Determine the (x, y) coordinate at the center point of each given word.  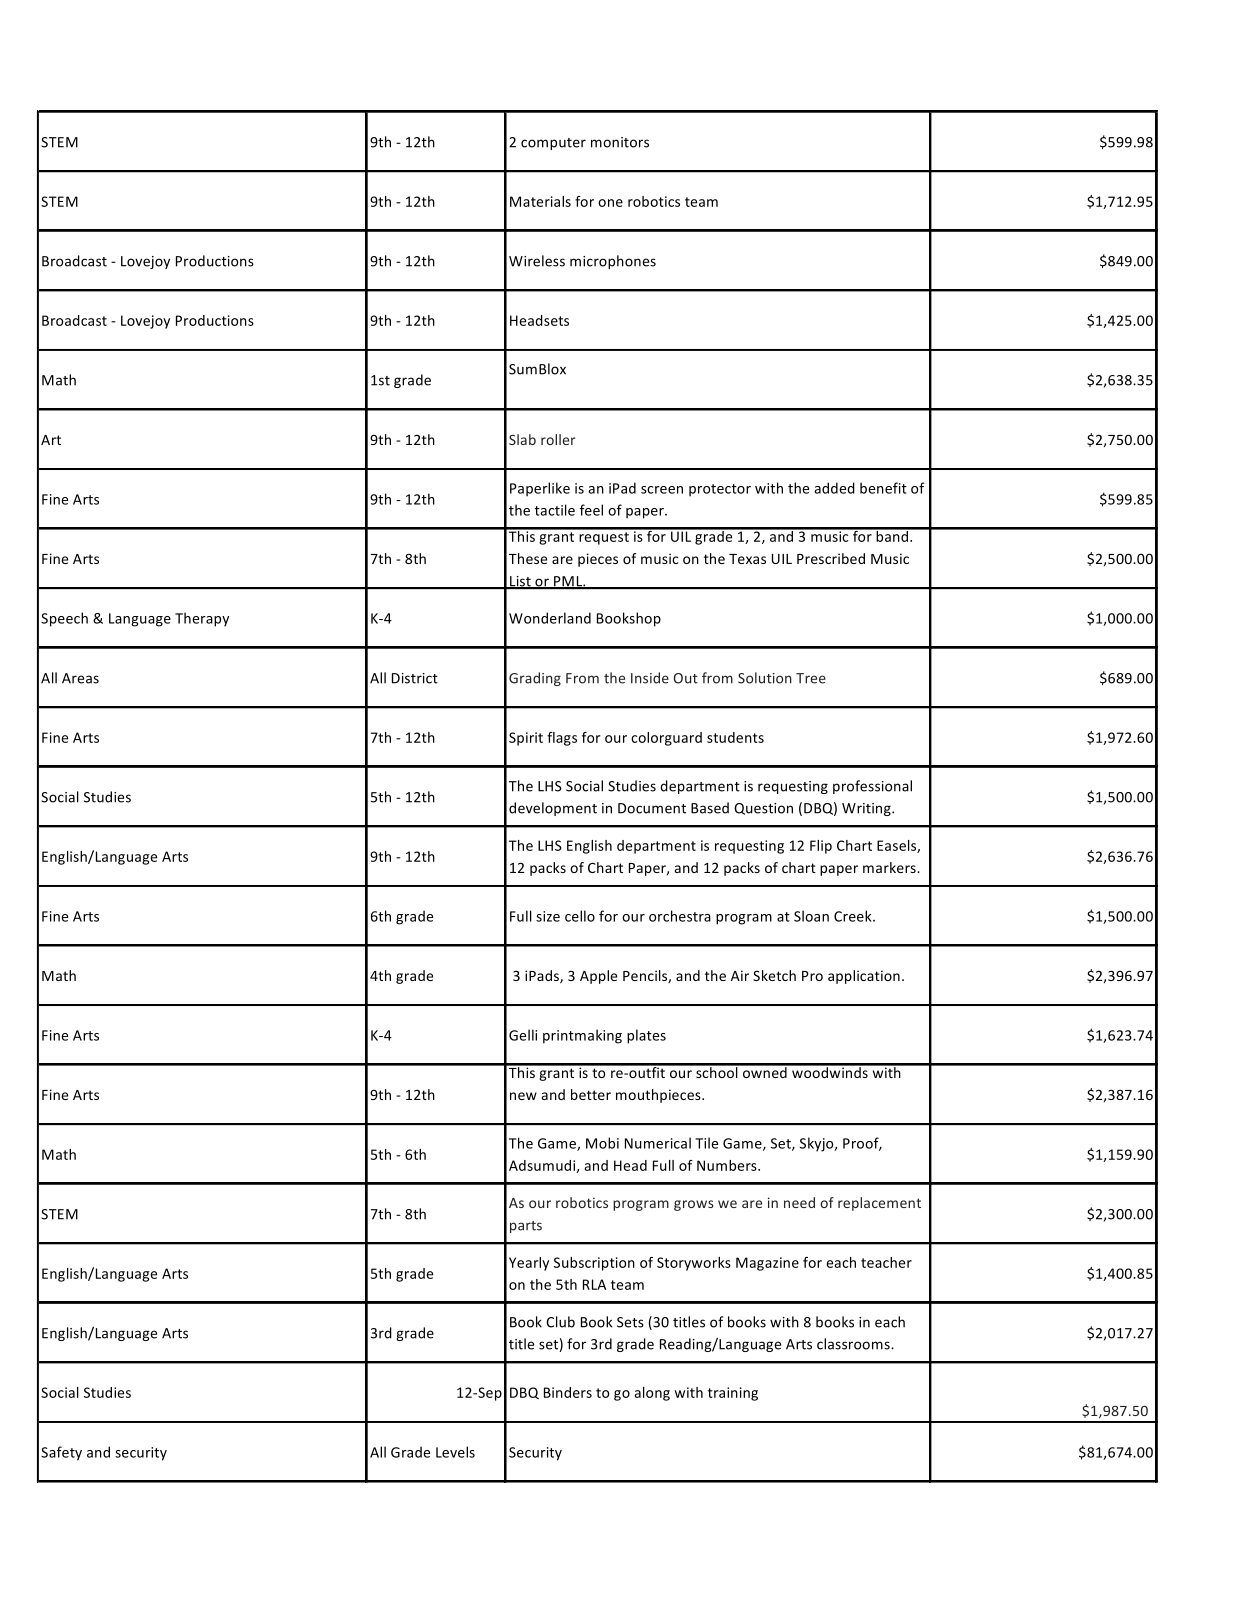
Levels (455, 1452)
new (523, 1096)
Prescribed (831, 558)
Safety (61, 1453)
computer (553, 144)
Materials (540, 201)
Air (740, 975)
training (733, 1394)
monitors (620, 142)
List (520, 582)
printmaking (582, 1036)
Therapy (202, 619)
